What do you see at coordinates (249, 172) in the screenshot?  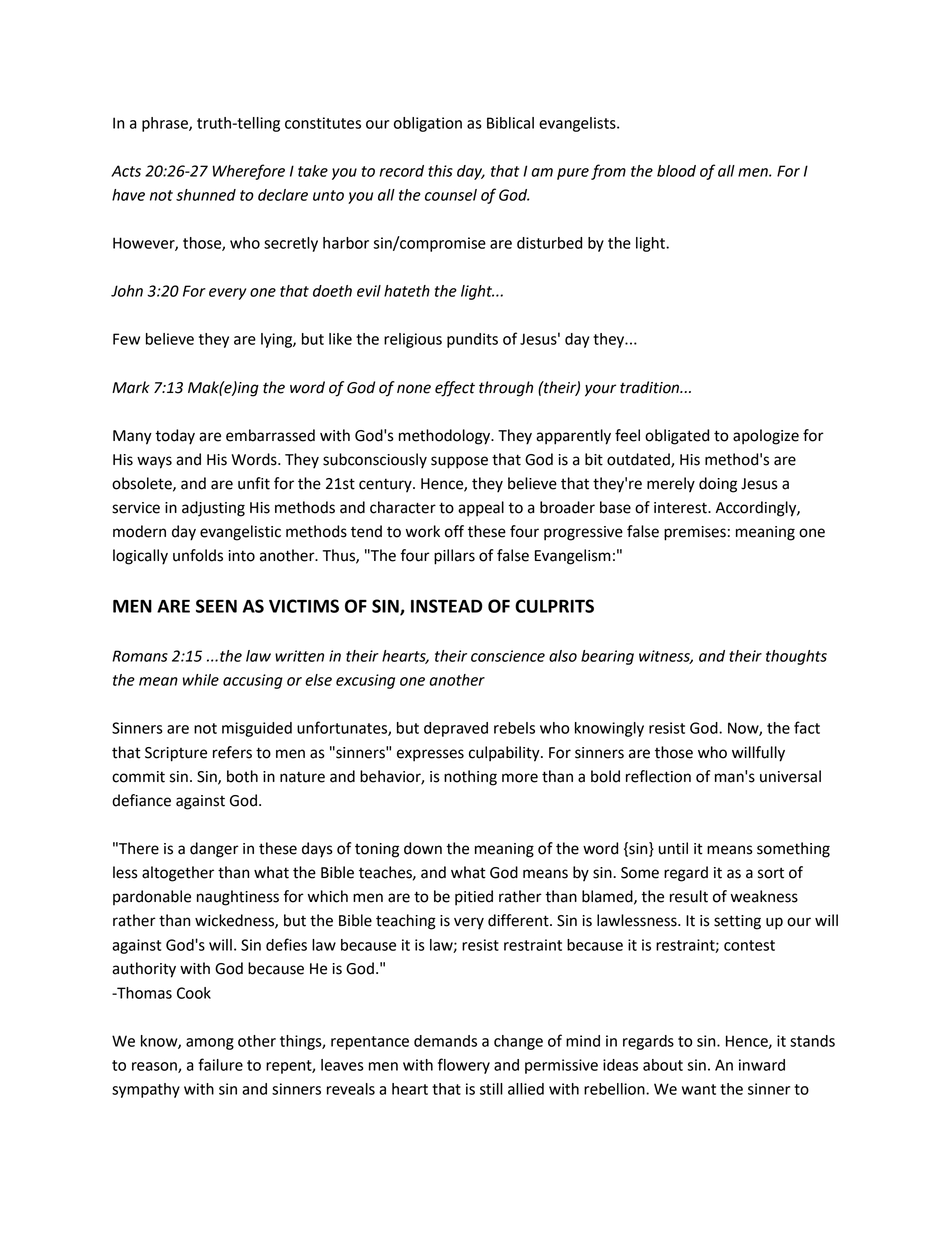 I see `Wherefore` at bounding box center [249, 172].
